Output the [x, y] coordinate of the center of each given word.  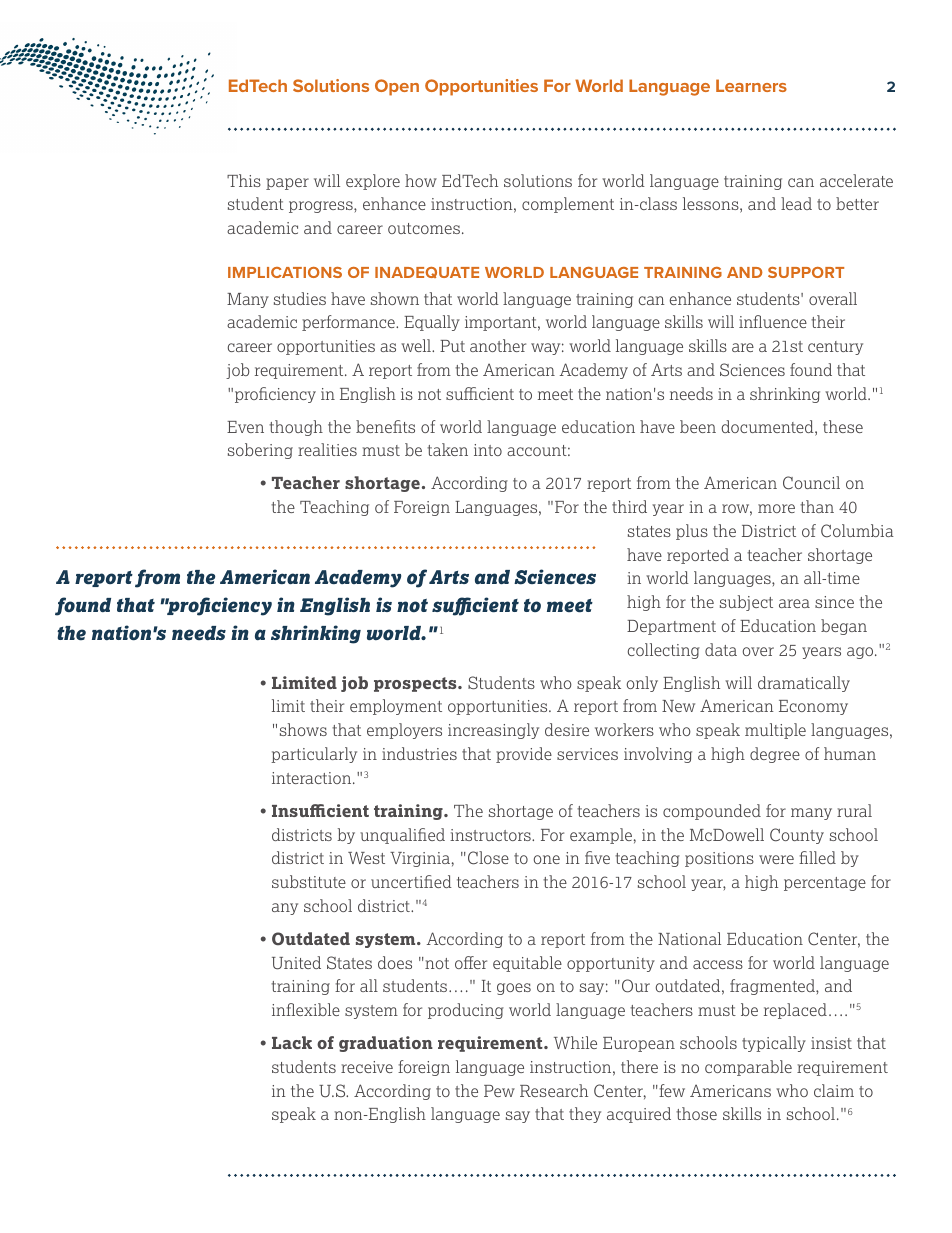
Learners [751, 85]
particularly [314, 755]
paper [287, 184]
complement [568, 205]
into [488, 450]
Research [554, 1090]
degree [775, 755]
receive [367, 1067]
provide [524, 755]
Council [811, 483]
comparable [748, 1068]
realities [327, 449]
